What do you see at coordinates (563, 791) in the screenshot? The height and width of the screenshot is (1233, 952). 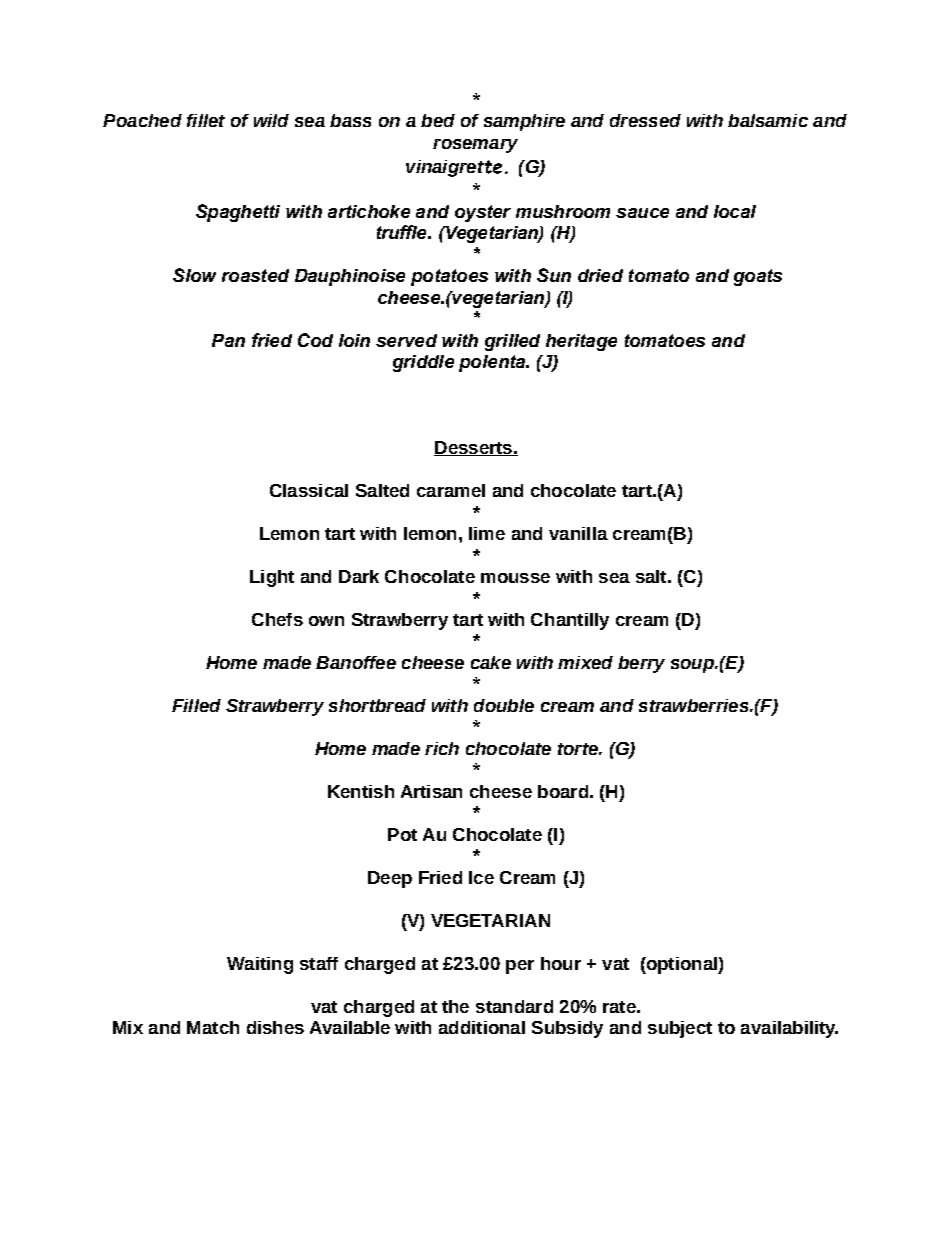 I see `board` at bounding box center [563, 791].
